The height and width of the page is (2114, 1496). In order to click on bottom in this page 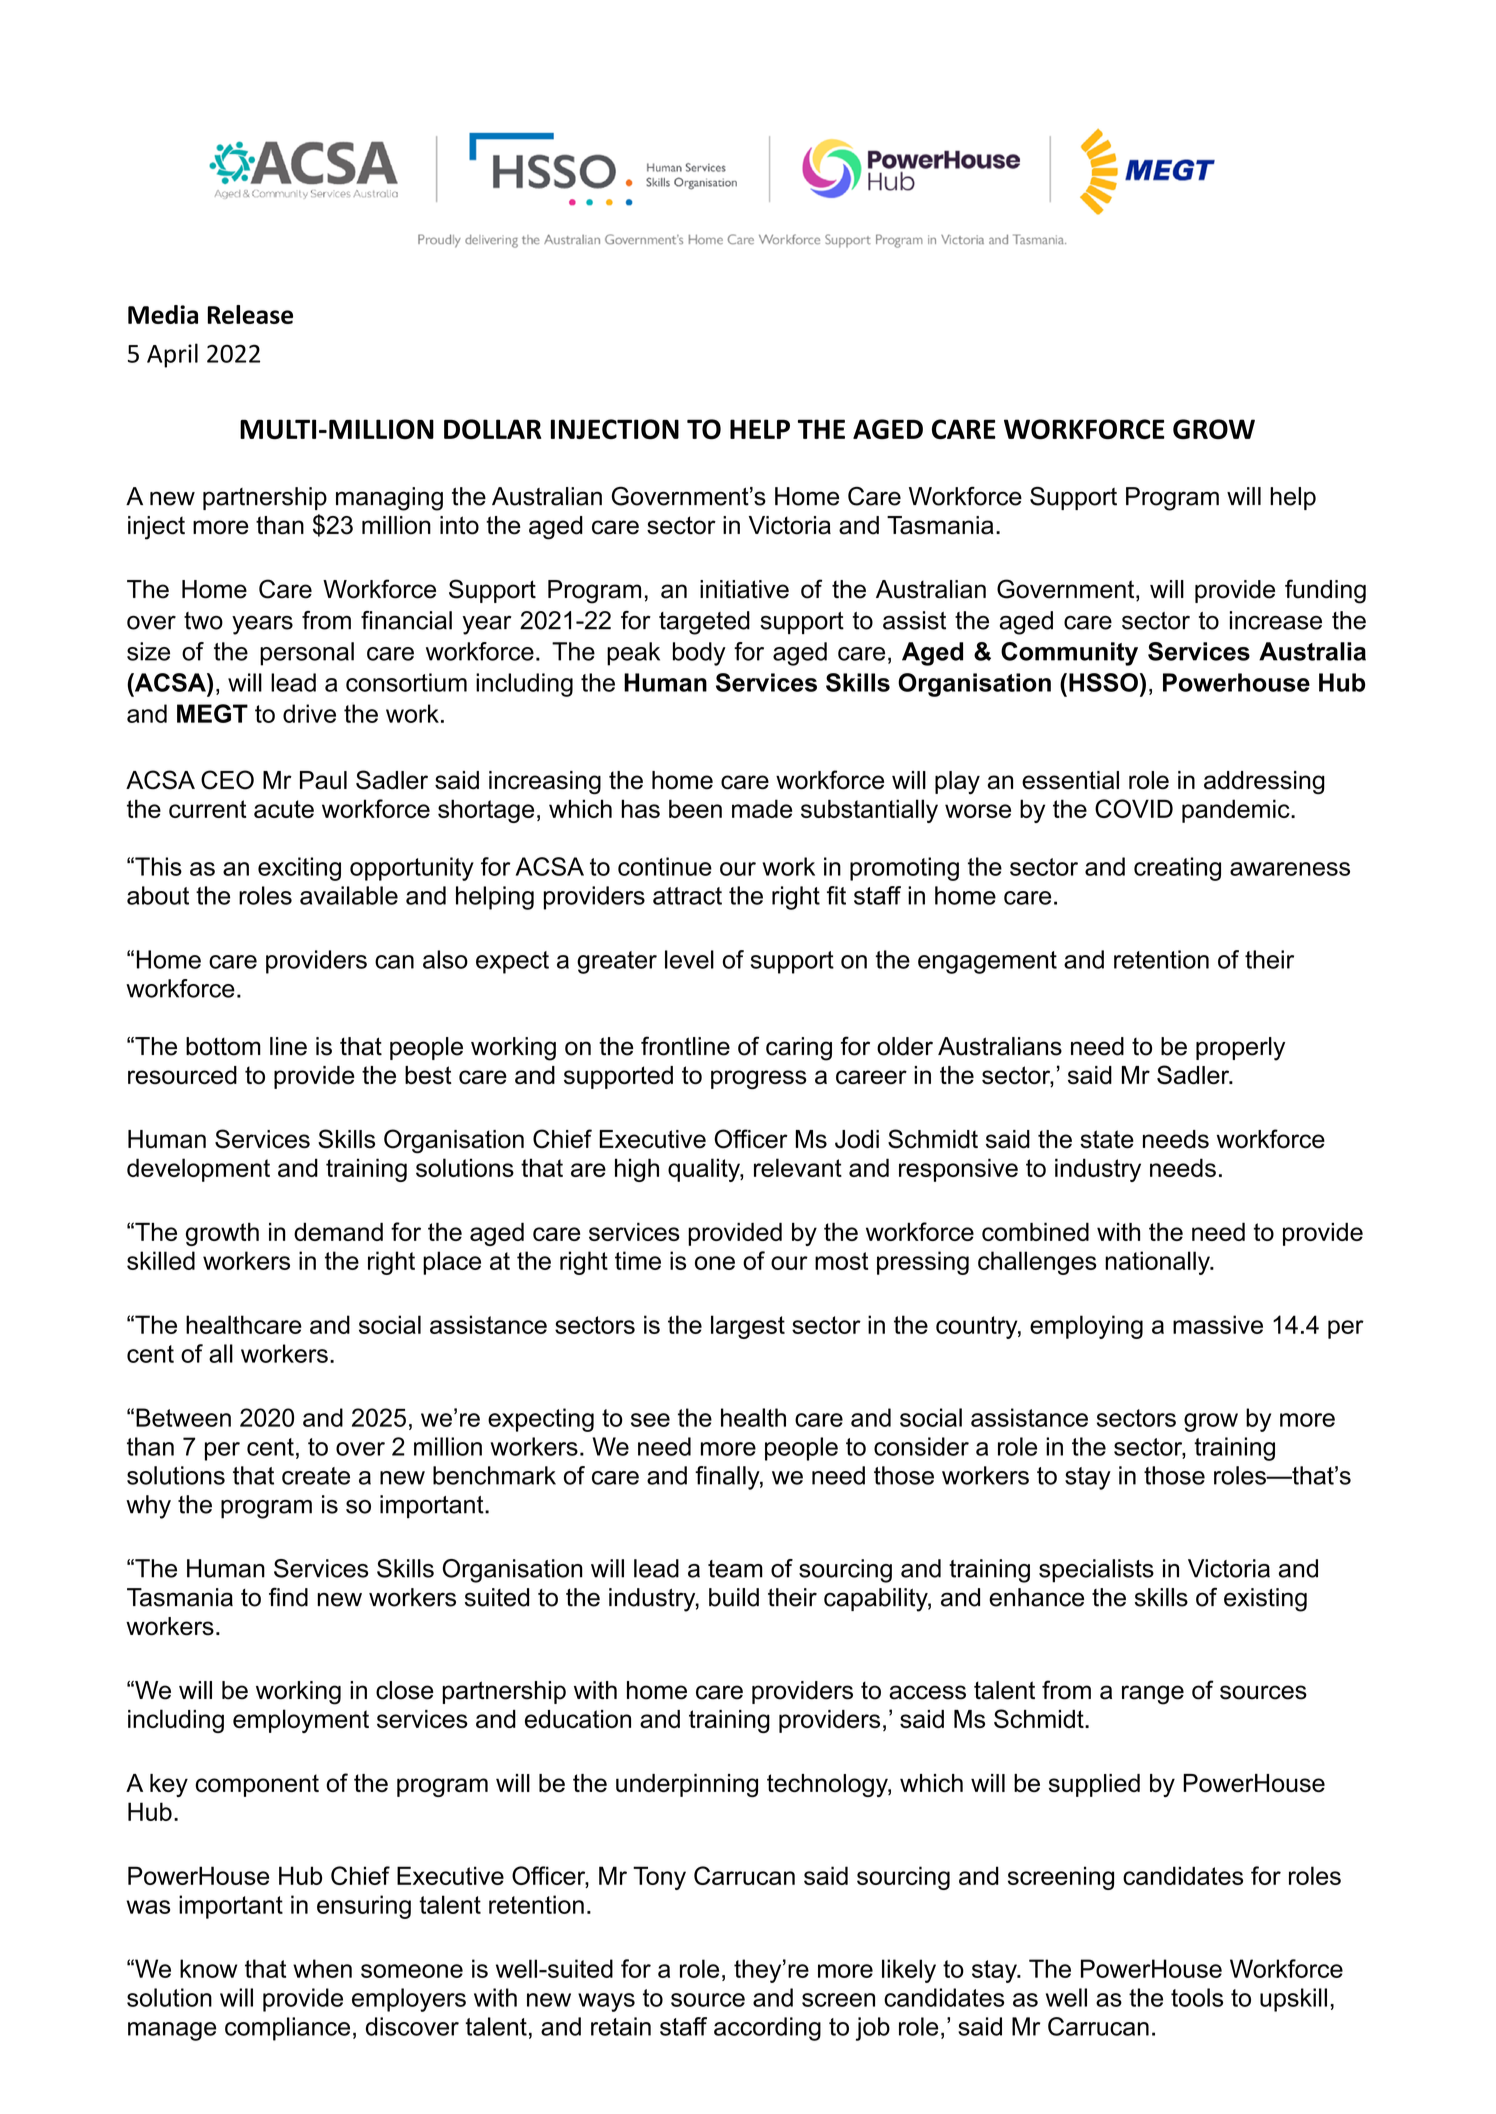, I will do `click(223, 1046)`.
